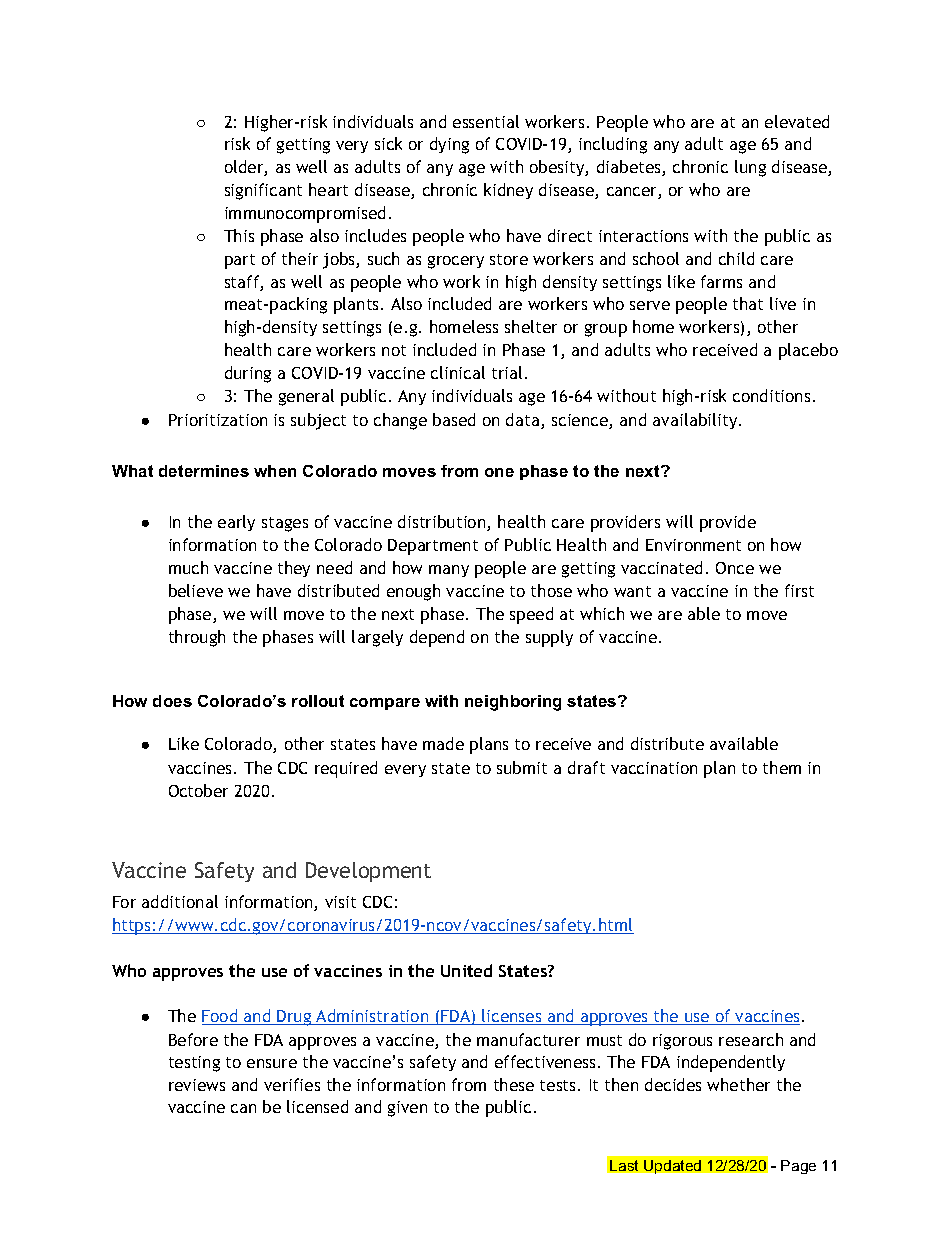 The image size is (952, 1233). I want to click on speed, so click(531, 615).
